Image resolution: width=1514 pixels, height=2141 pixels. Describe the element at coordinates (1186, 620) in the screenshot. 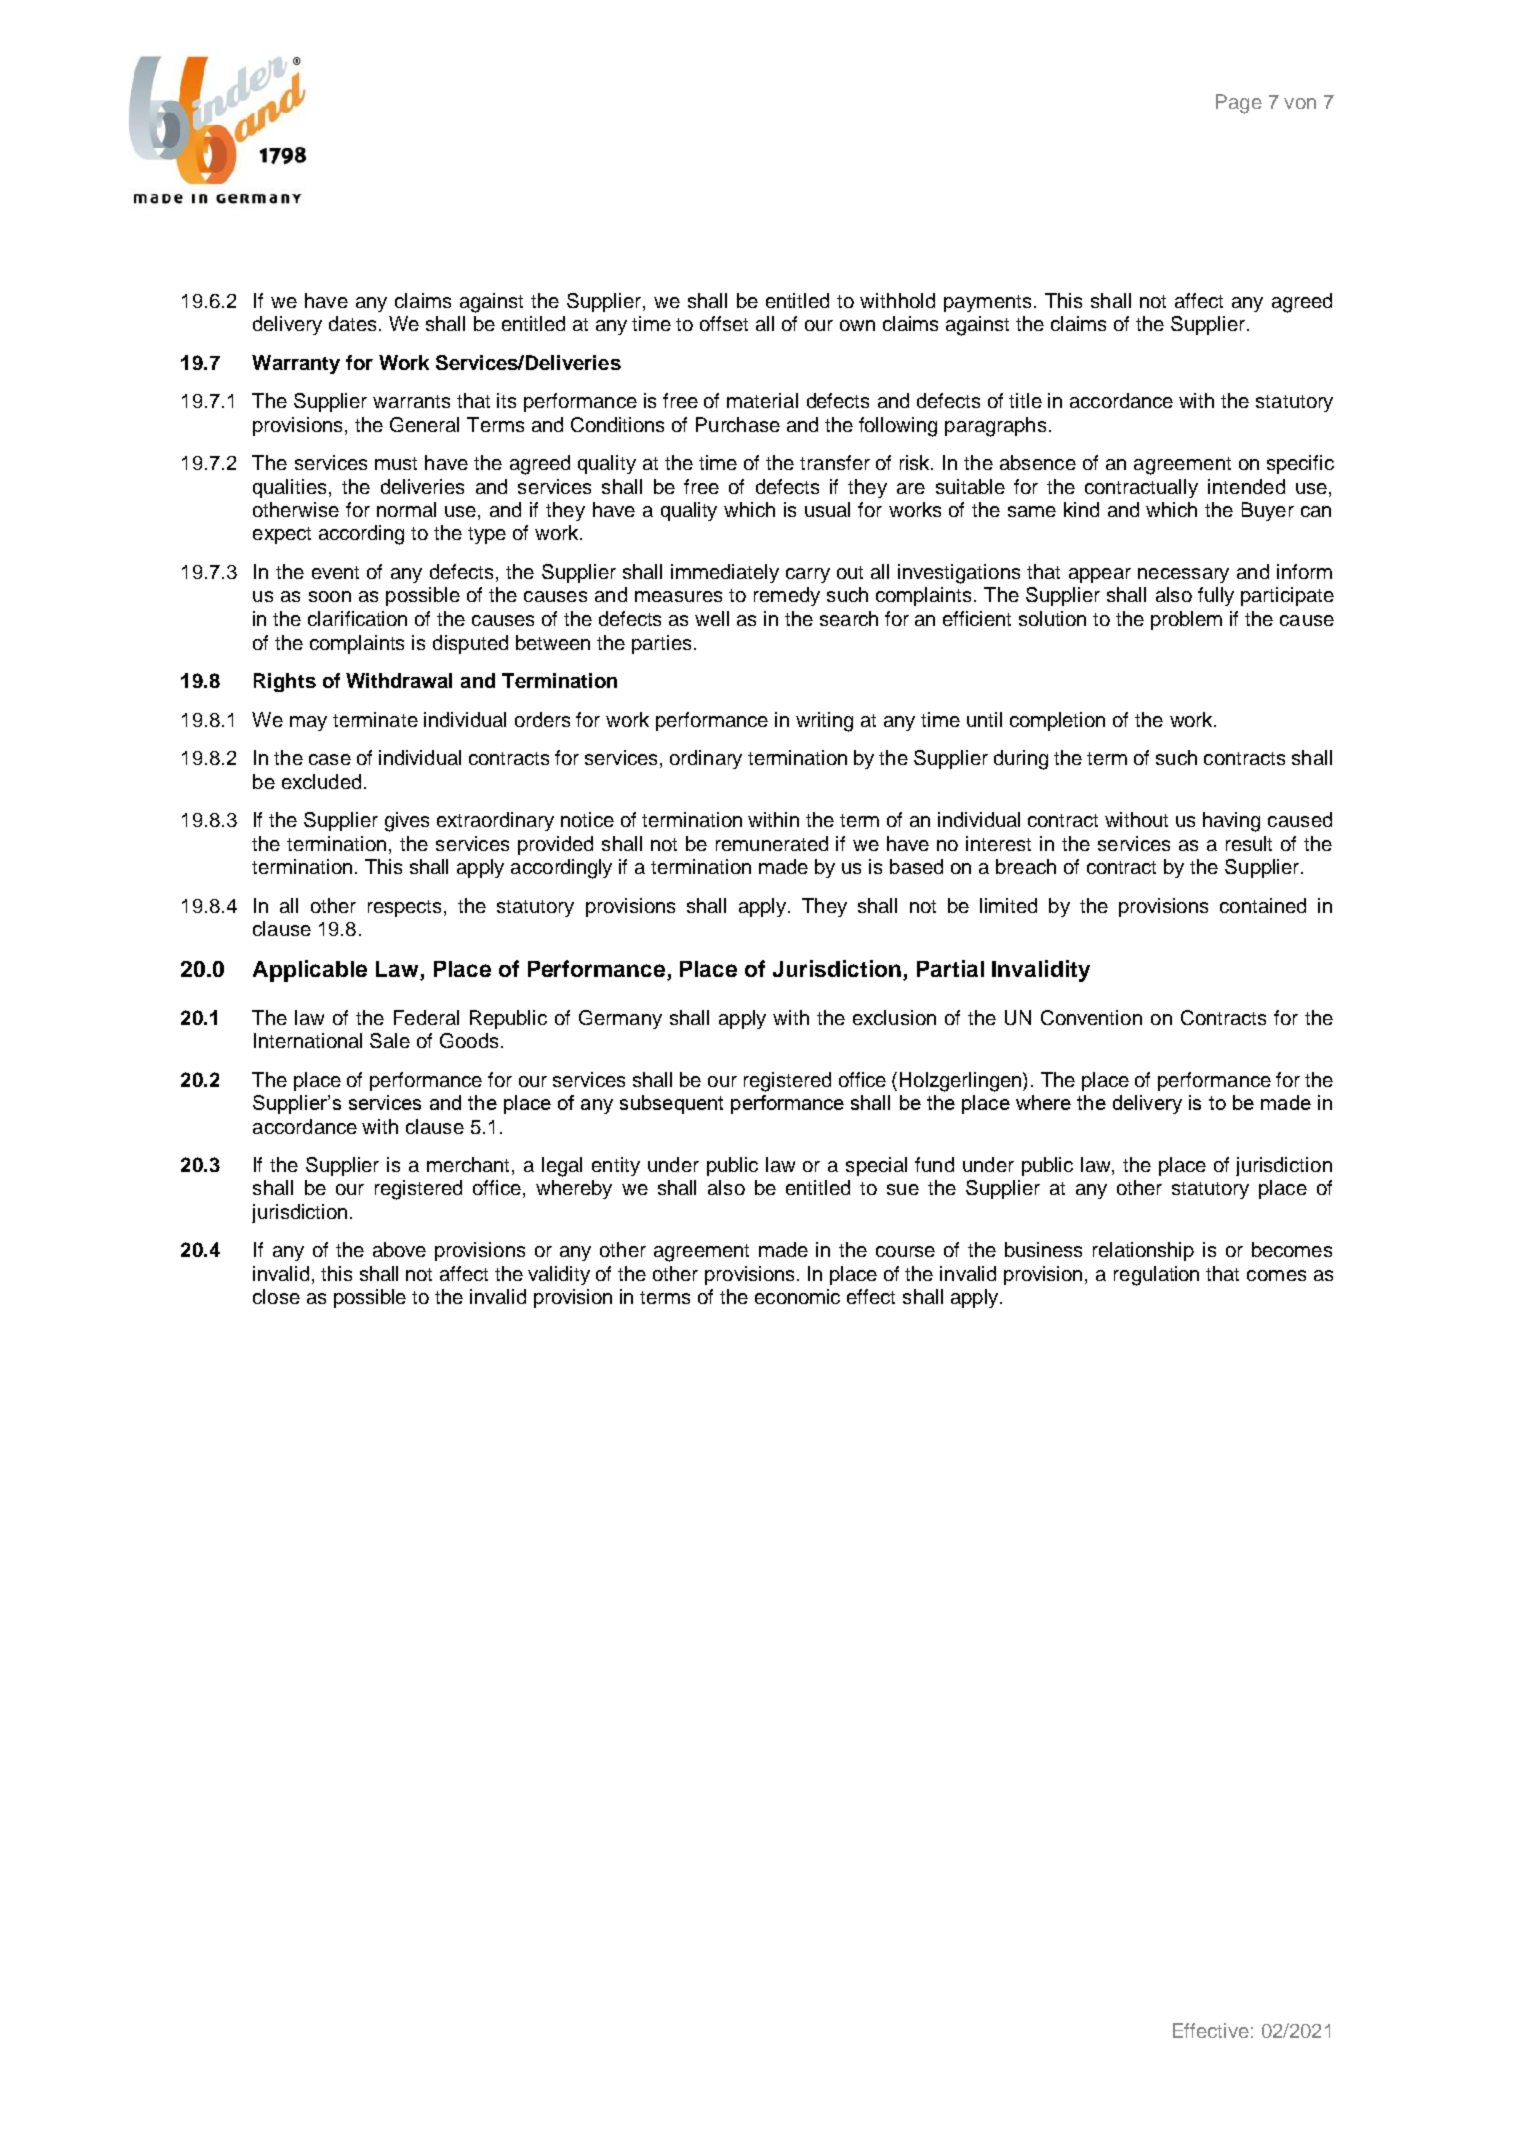

I see `problem` at that location.
